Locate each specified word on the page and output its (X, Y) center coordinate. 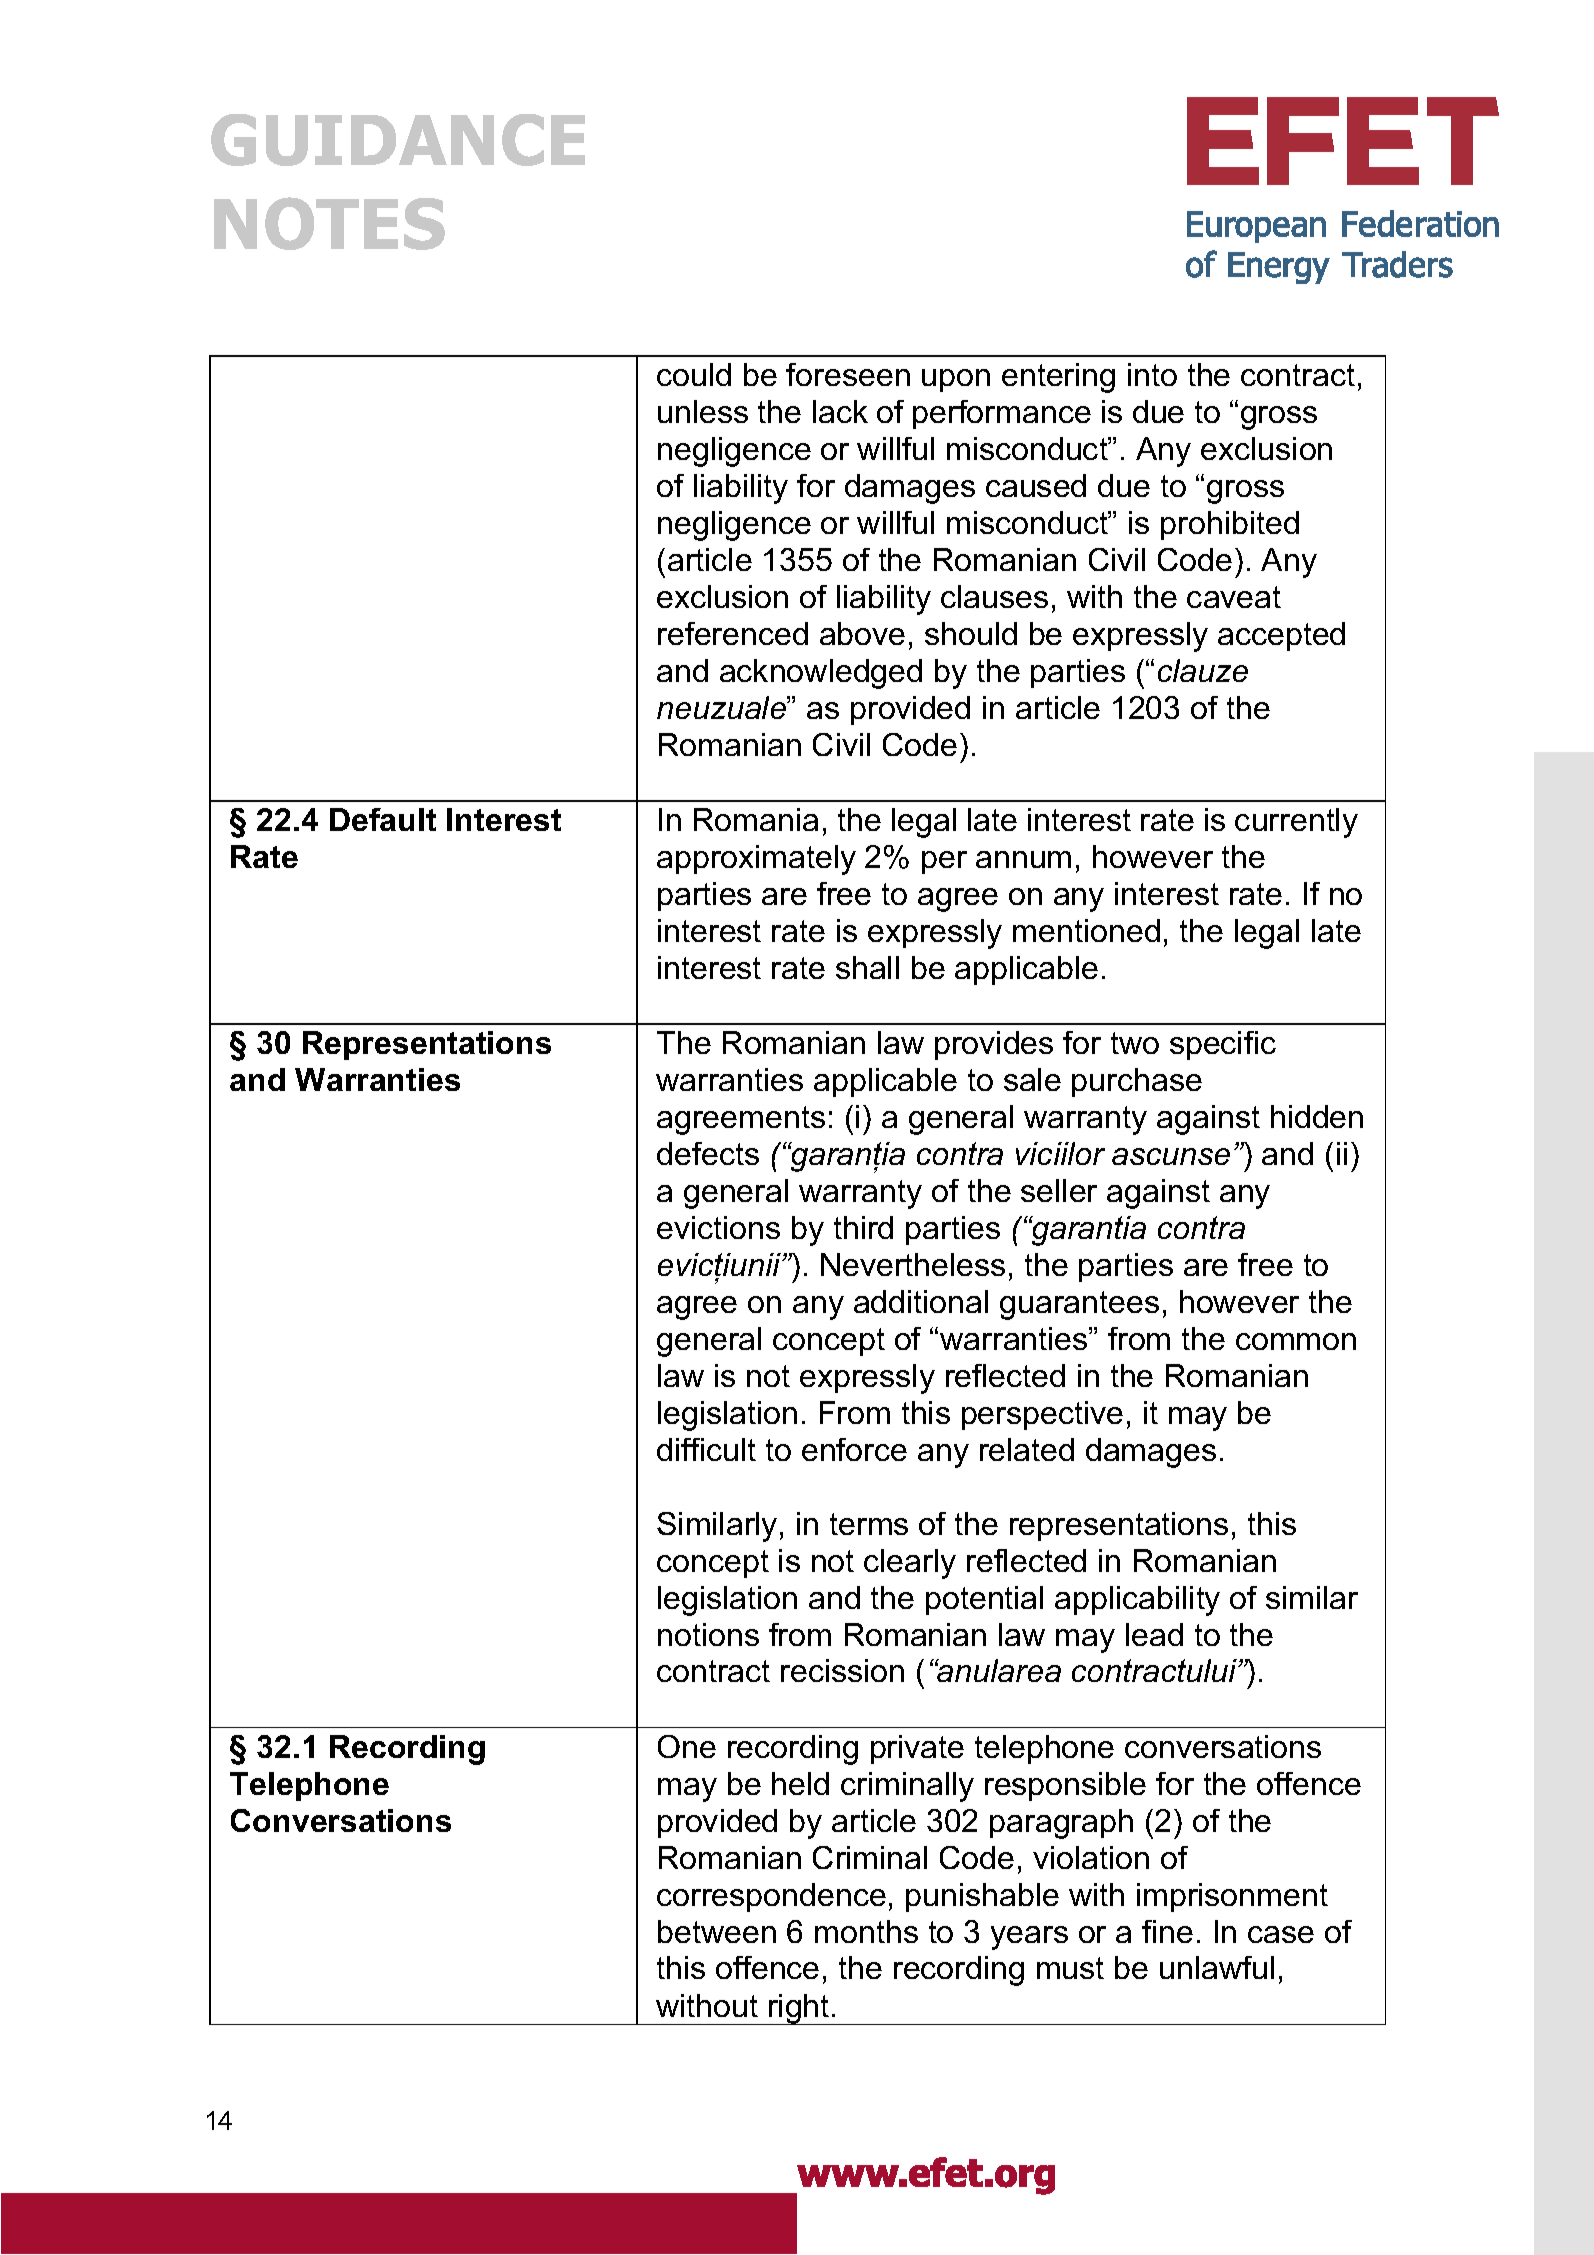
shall (867, 967)
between (717, 1931)
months (866, 1931)
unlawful (1217, 1967)
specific (1223, 1045)
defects (708, 1153)
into (1152, 374)
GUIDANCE (398, 140)
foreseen (848, 374)
